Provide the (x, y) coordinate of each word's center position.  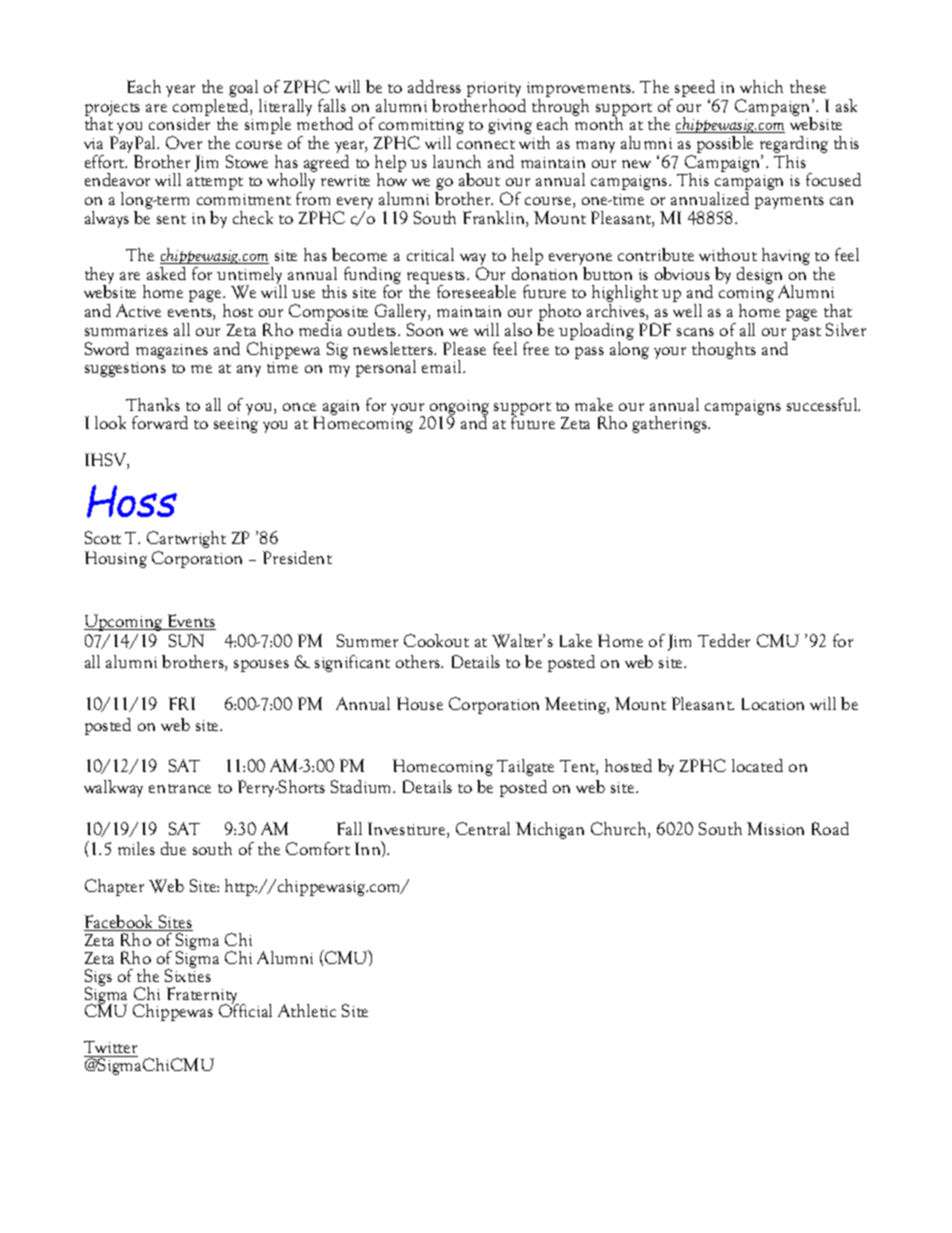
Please (464, 348)
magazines (172, 351)
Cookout (436, 640)
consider (179, 122)
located (757, 765)
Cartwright (186, 539)
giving (510, 126)
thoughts (724, 350)
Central (483, 828)
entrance (180, 788)
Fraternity (203, 996)
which (761, 86)
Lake (576, 640)
